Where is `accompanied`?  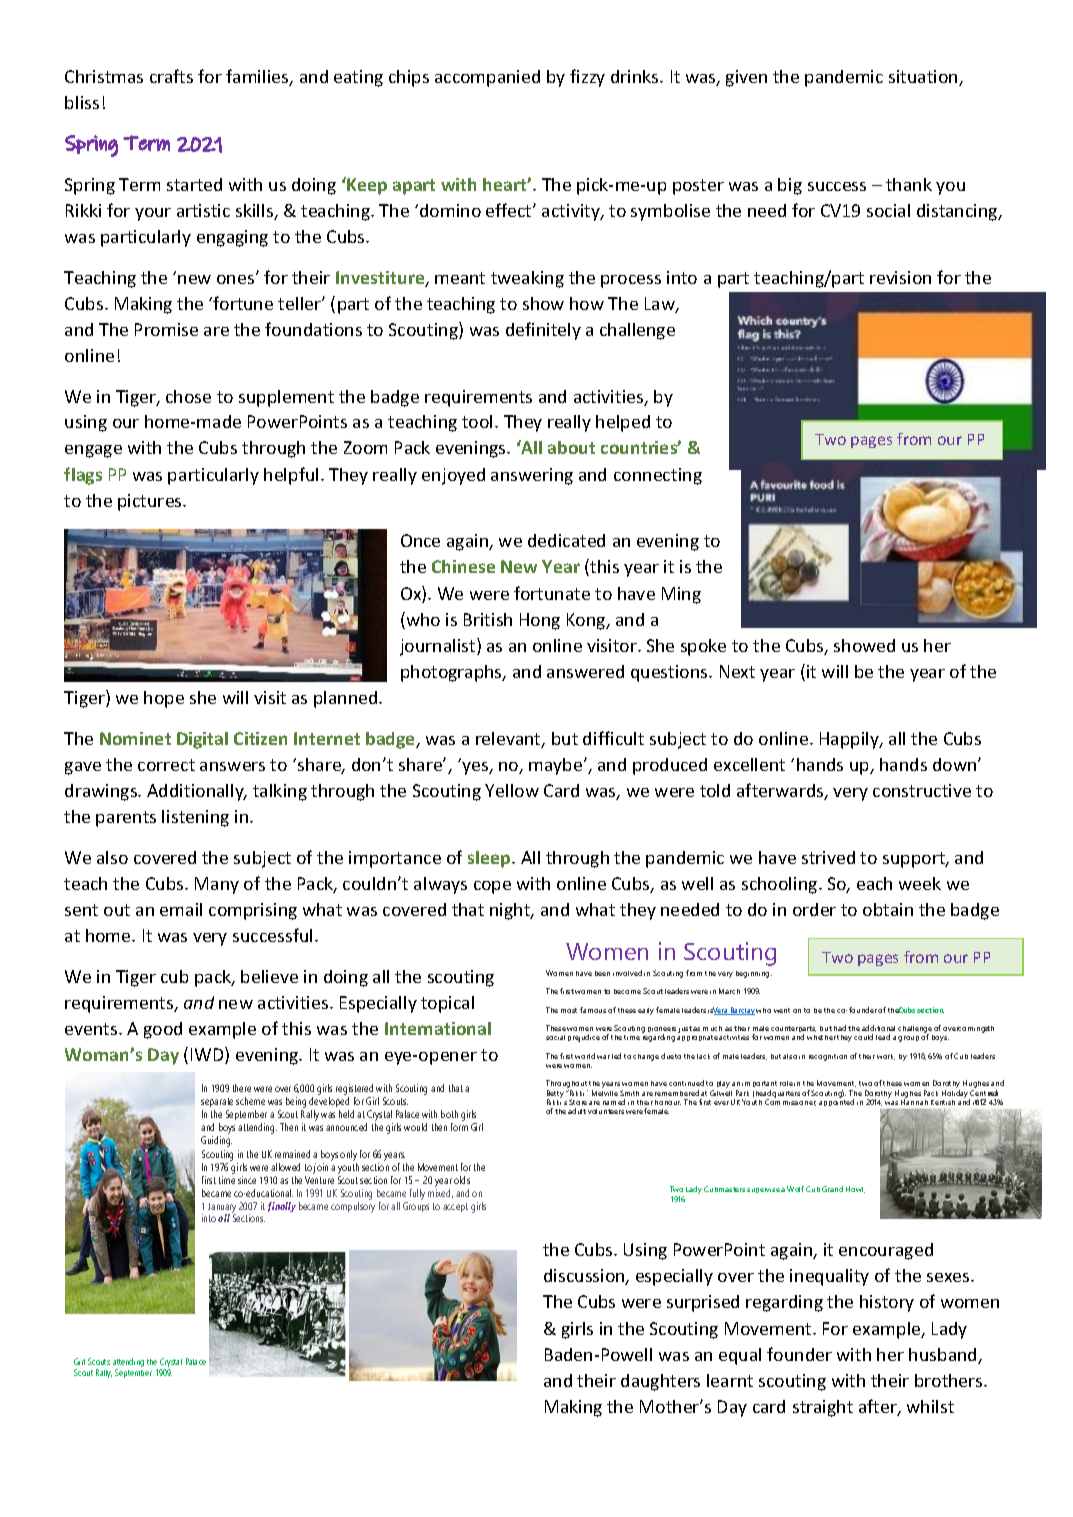
accompanied is located at coordinates (487, 78).
